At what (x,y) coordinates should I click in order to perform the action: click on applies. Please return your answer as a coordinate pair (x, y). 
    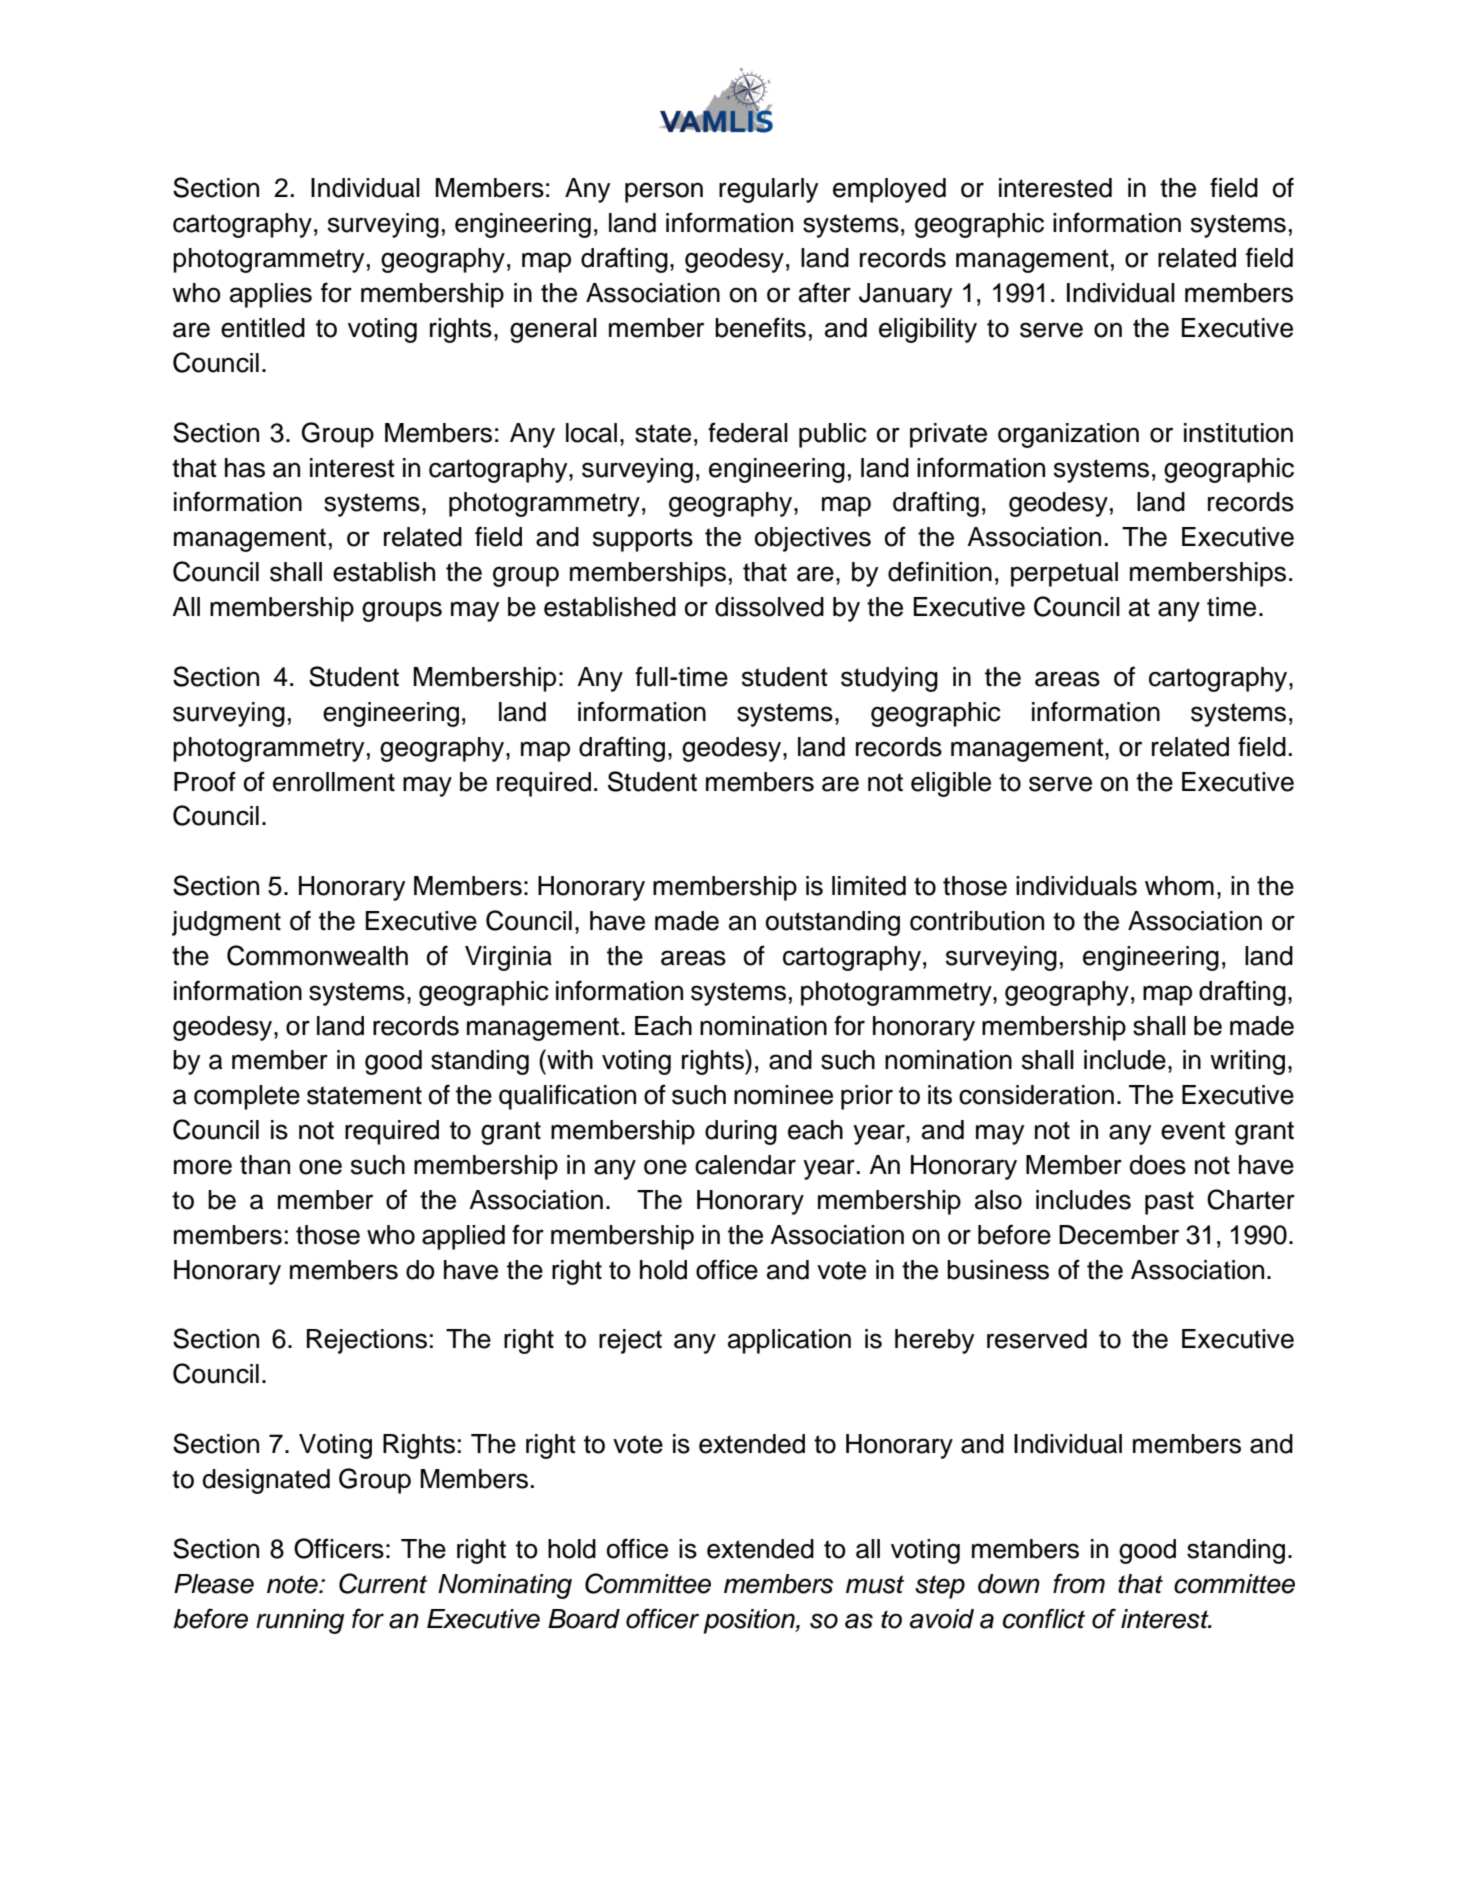
    Looking at the image, I should click on (271, 295).
